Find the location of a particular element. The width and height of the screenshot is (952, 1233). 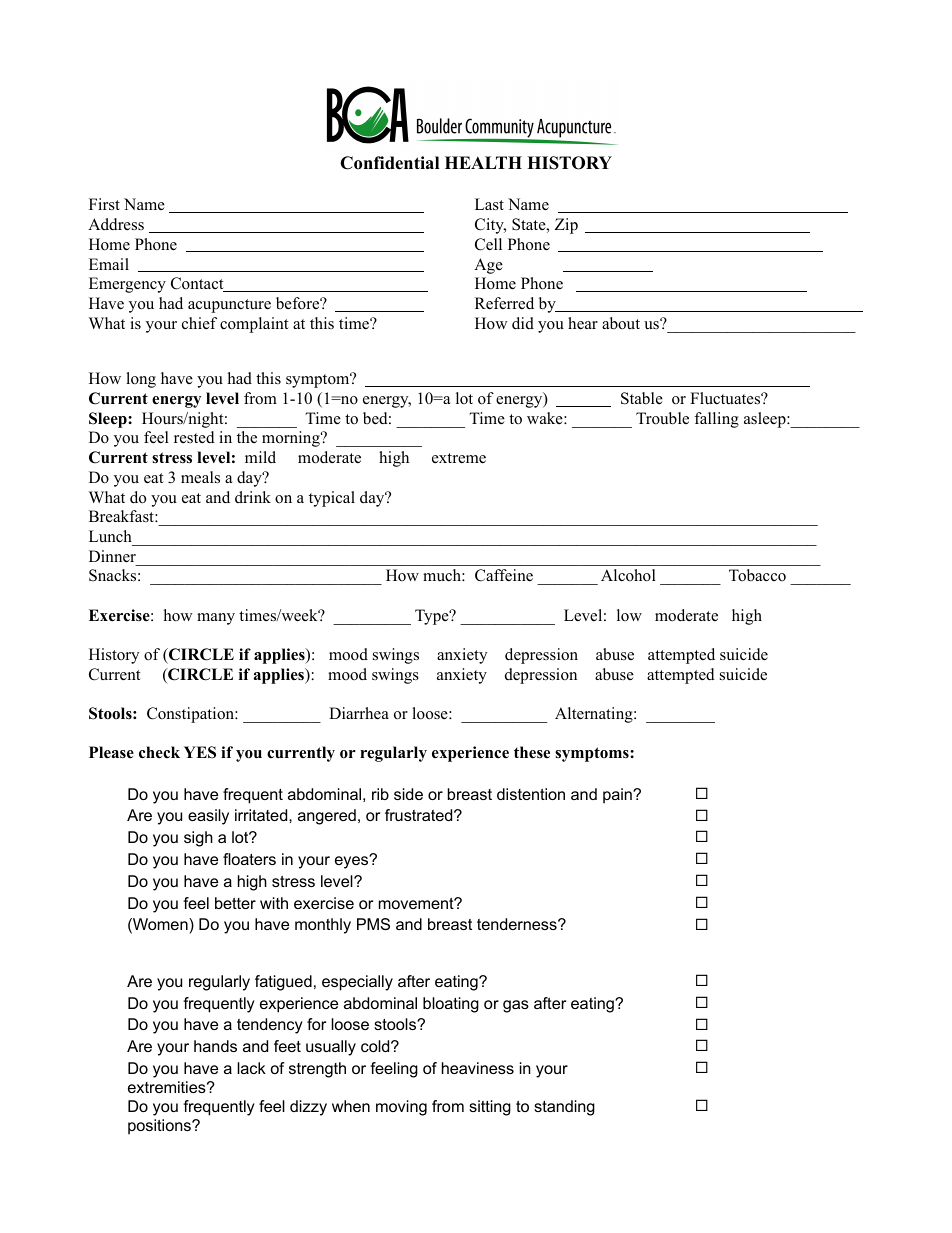

extreme is located at coordinates (459, 458).
